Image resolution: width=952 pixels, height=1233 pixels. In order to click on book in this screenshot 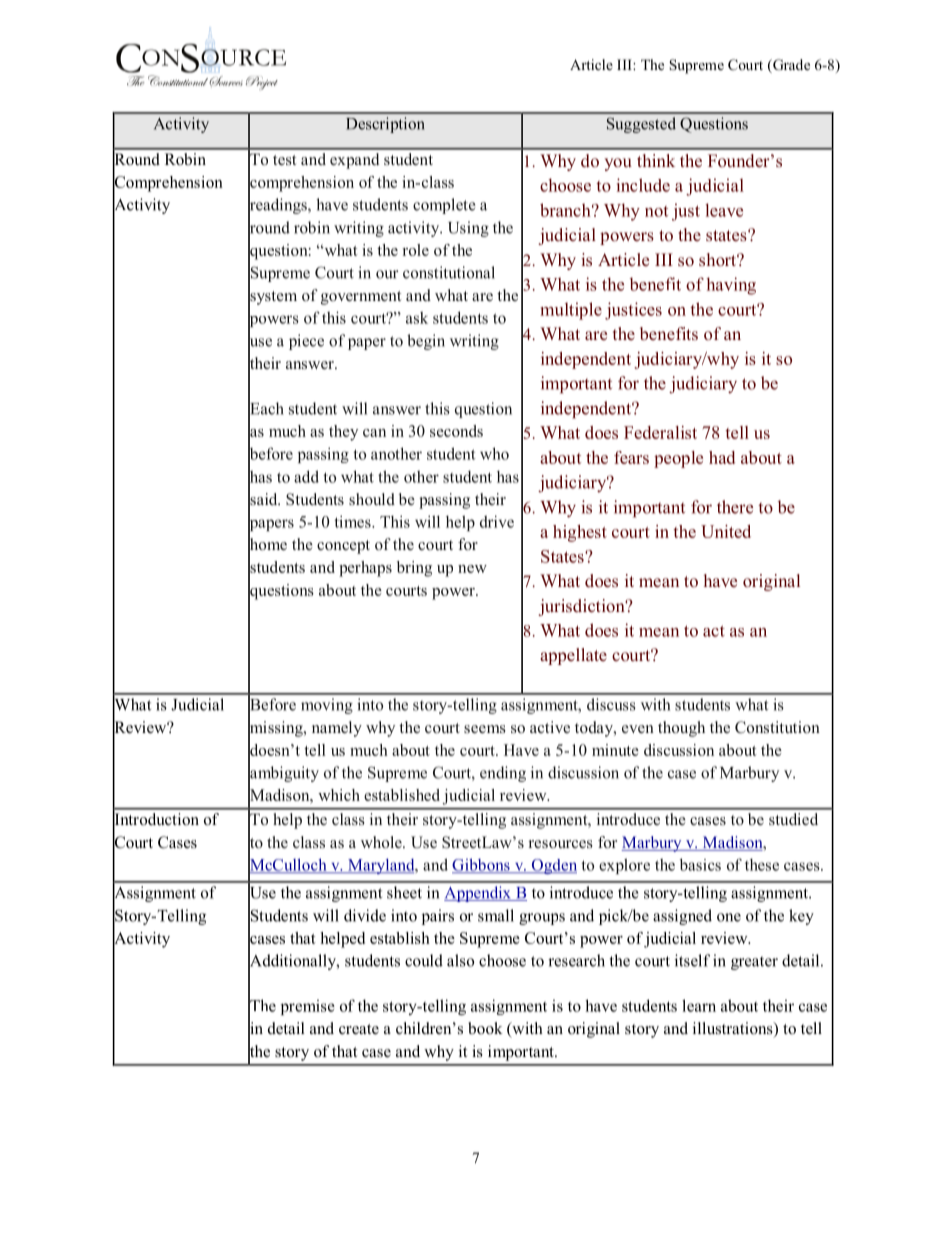, I will do `click(485, 1028)`.
